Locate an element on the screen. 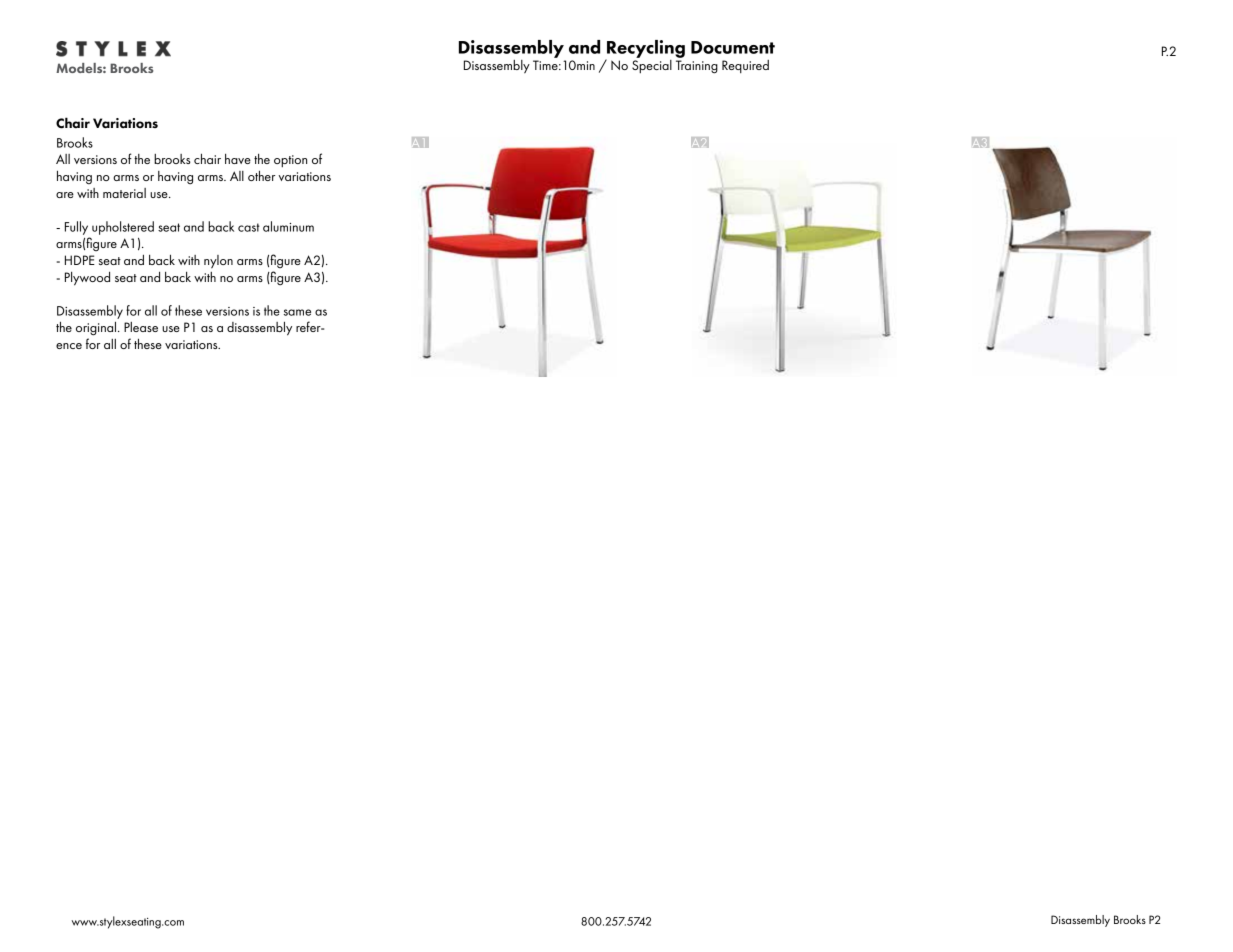  upholstered is located at coordinates (123, 228).
